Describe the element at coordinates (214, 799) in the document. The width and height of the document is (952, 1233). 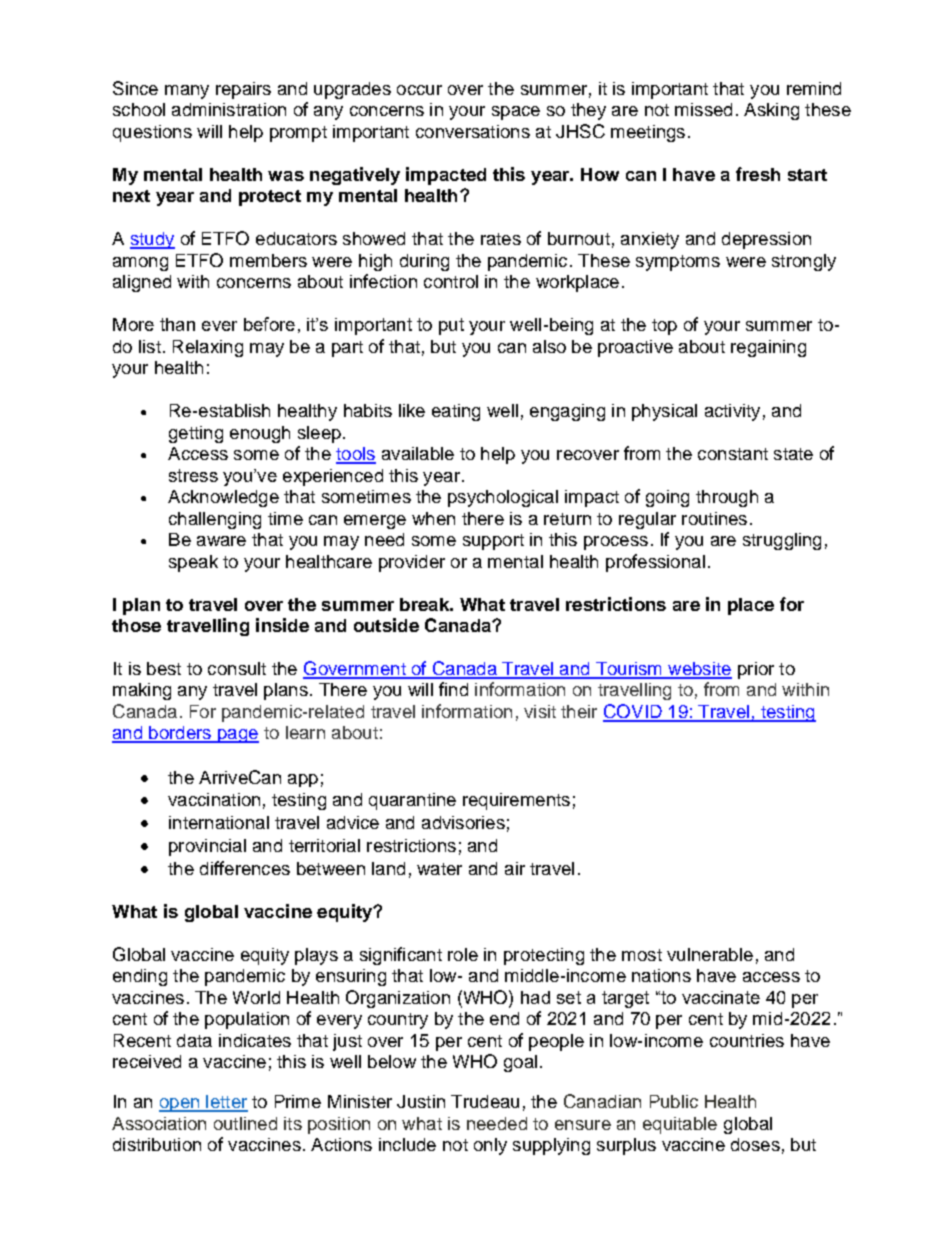
I see `vaccination` at that location.
